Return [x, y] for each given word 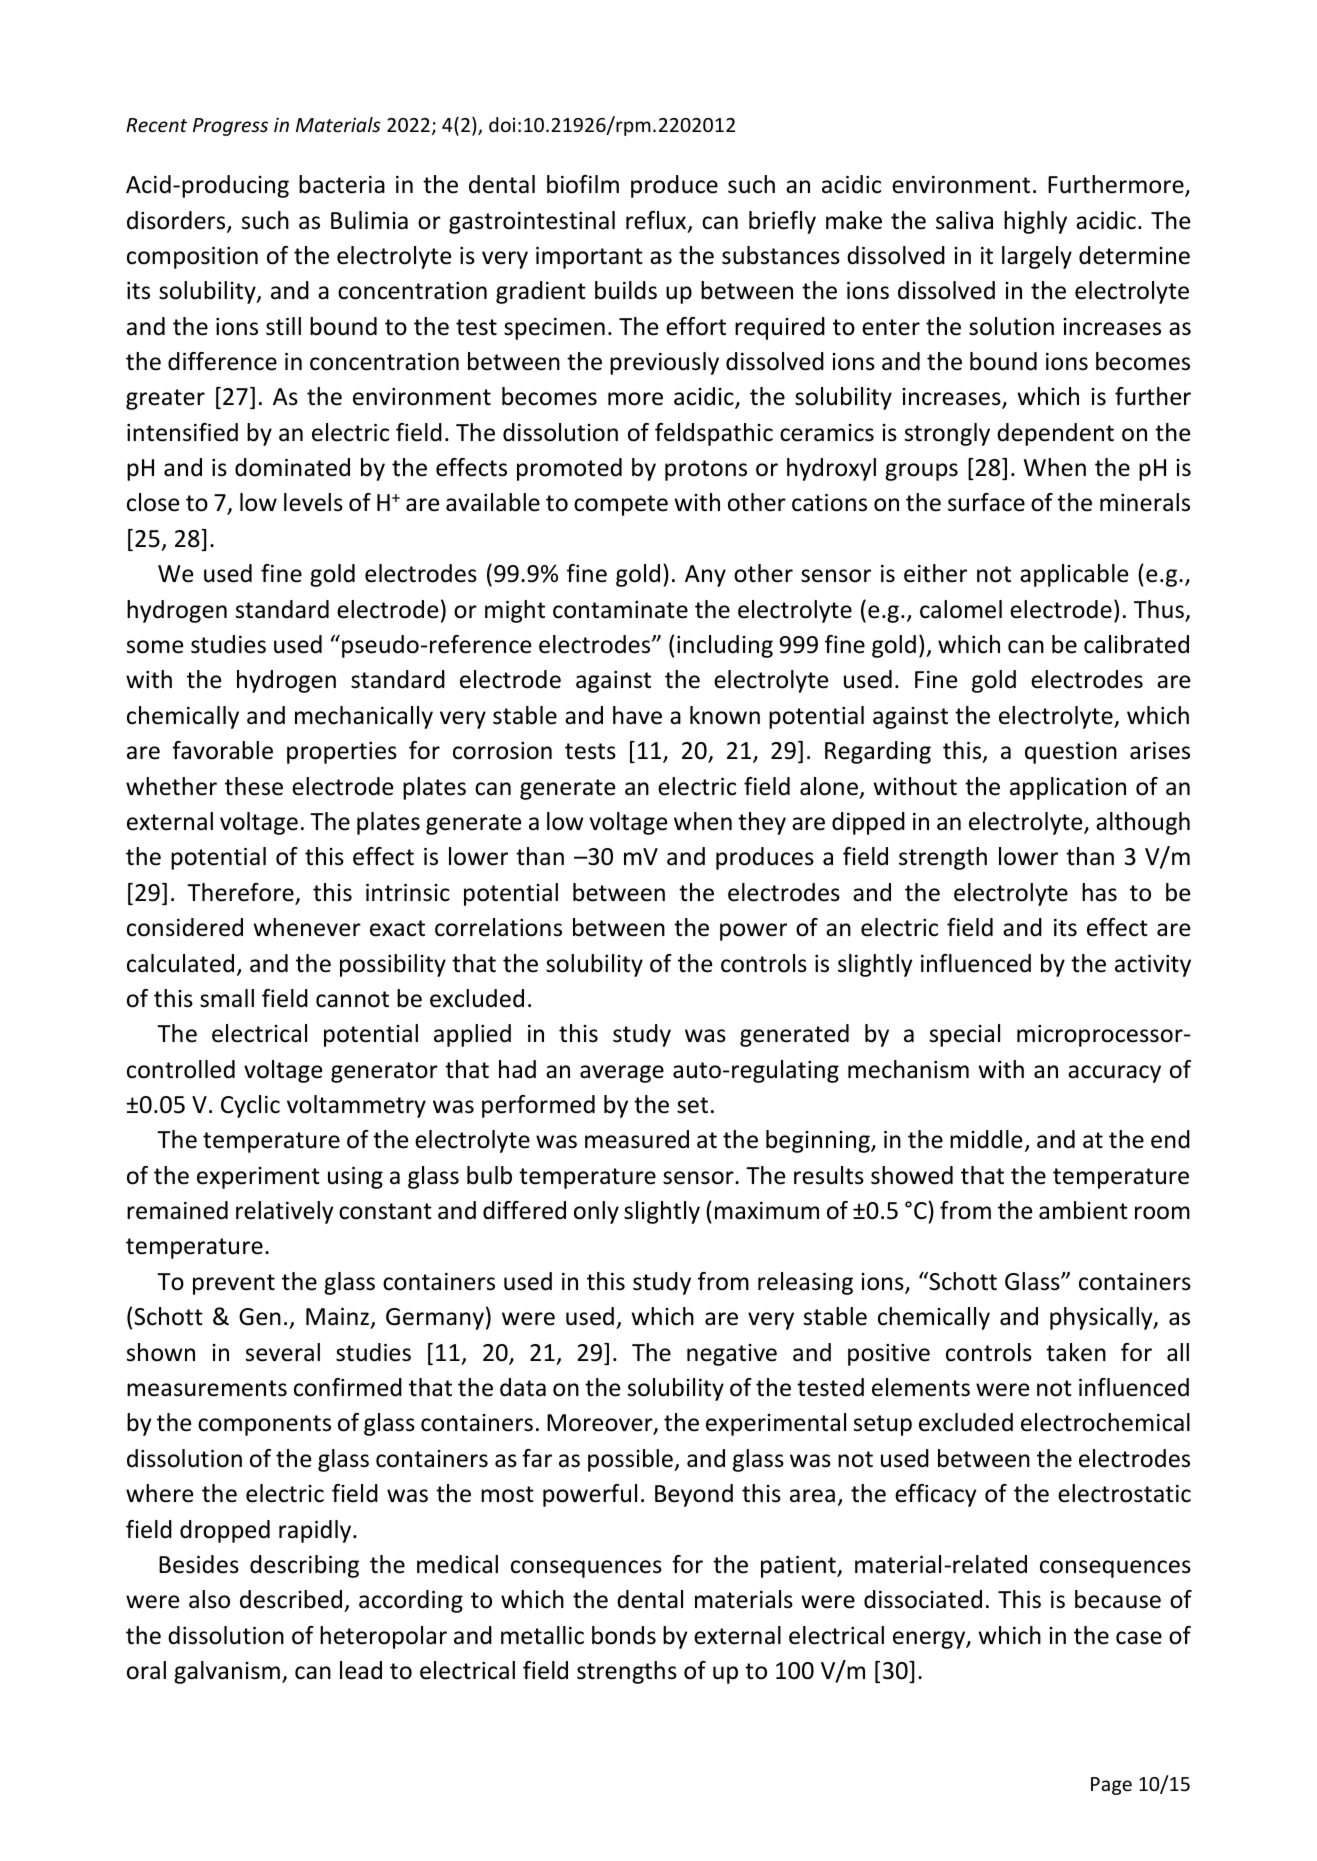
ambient [1083, 1210]
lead [361, 1670]
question [1071, 753]
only [596, 1212]
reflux [656, 220]
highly [1035, 222]
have [637, 715]
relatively [284, 1212]
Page [1111, 1786]
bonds [624, 1635]
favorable [222, 750]
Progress [230, 127]
